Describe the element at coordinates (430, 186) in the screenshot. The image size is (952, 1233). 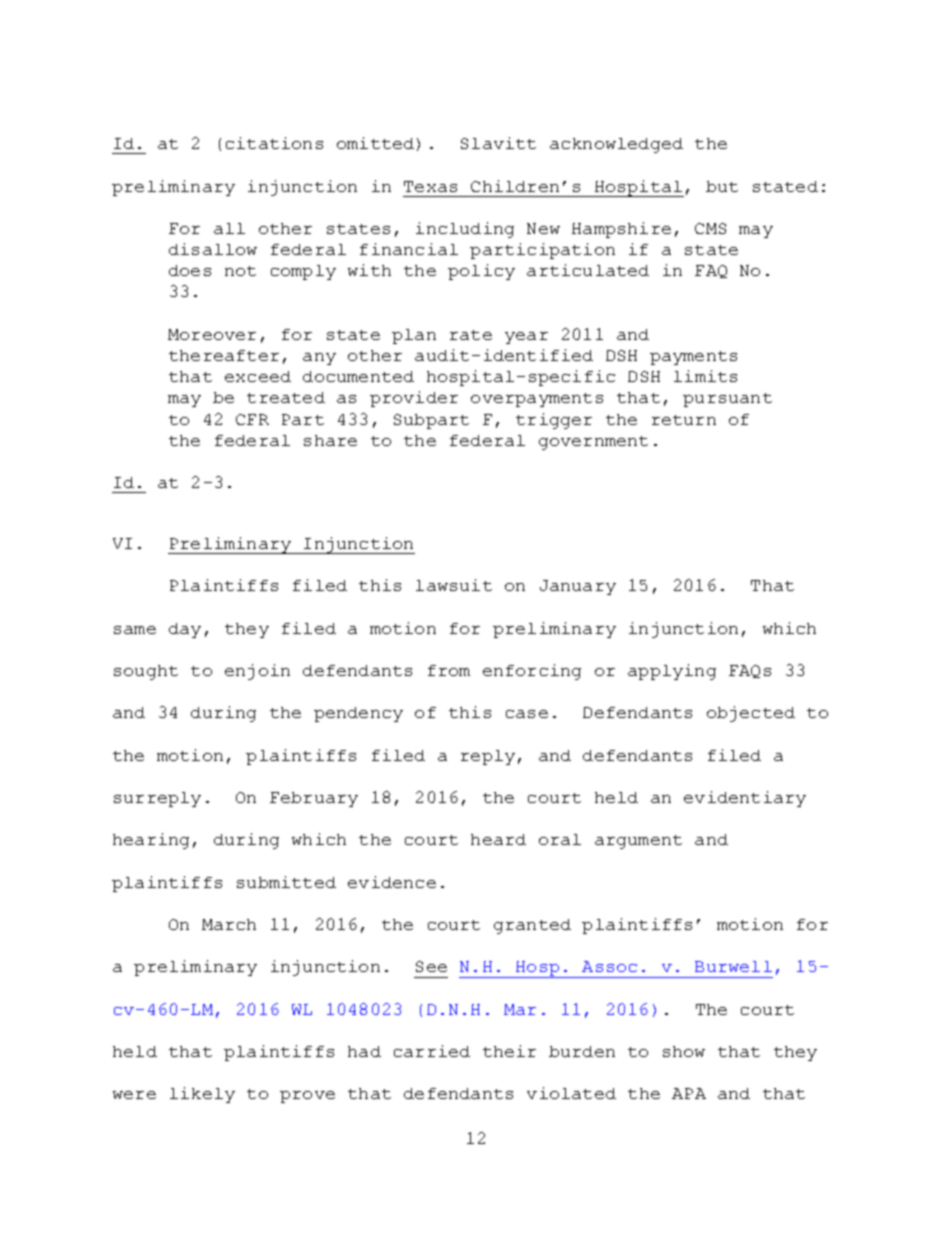
I see `Texas` at that location.
